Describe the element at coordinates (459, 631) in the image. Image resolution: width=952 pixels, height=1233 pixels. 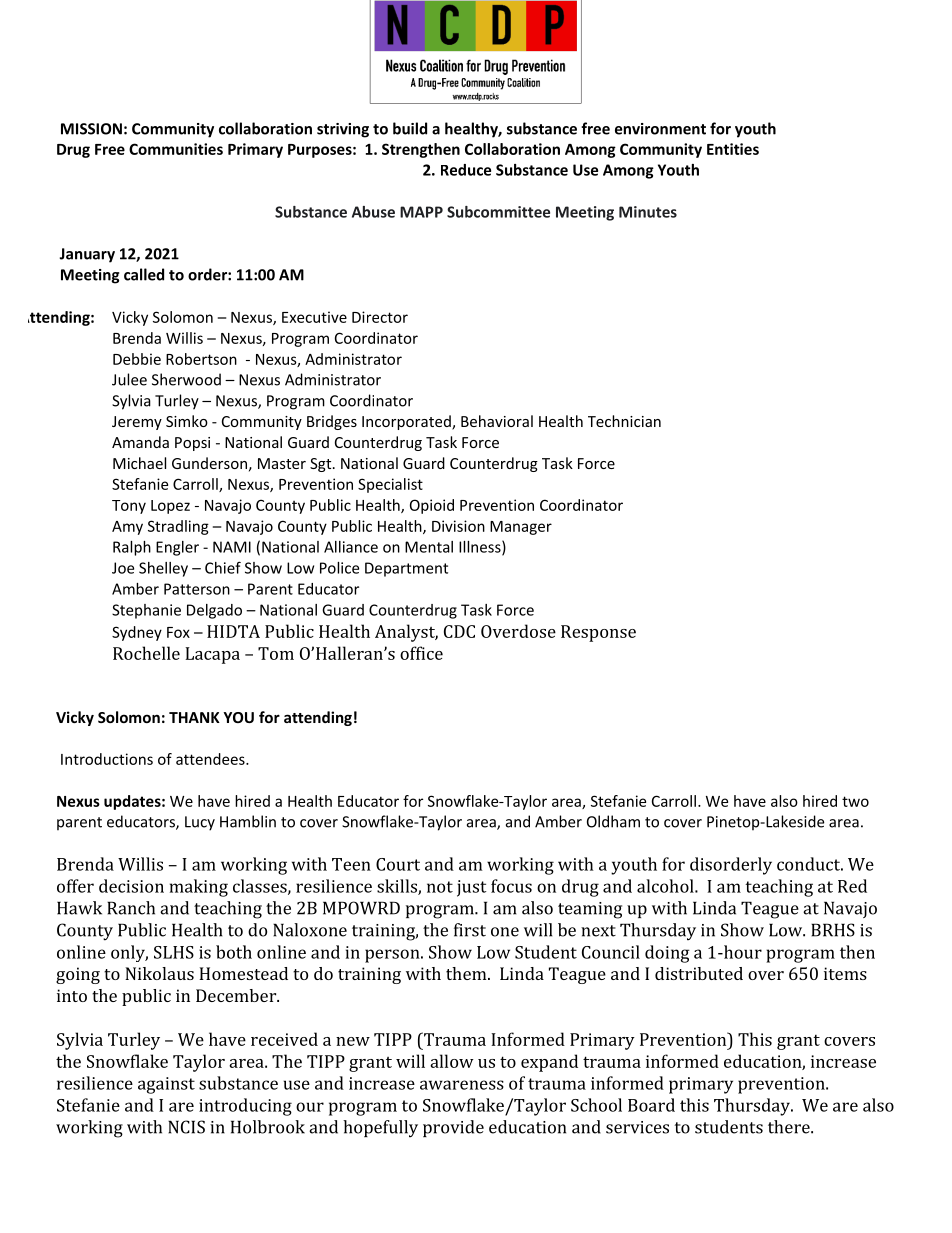
I see `CDC` at that location.
